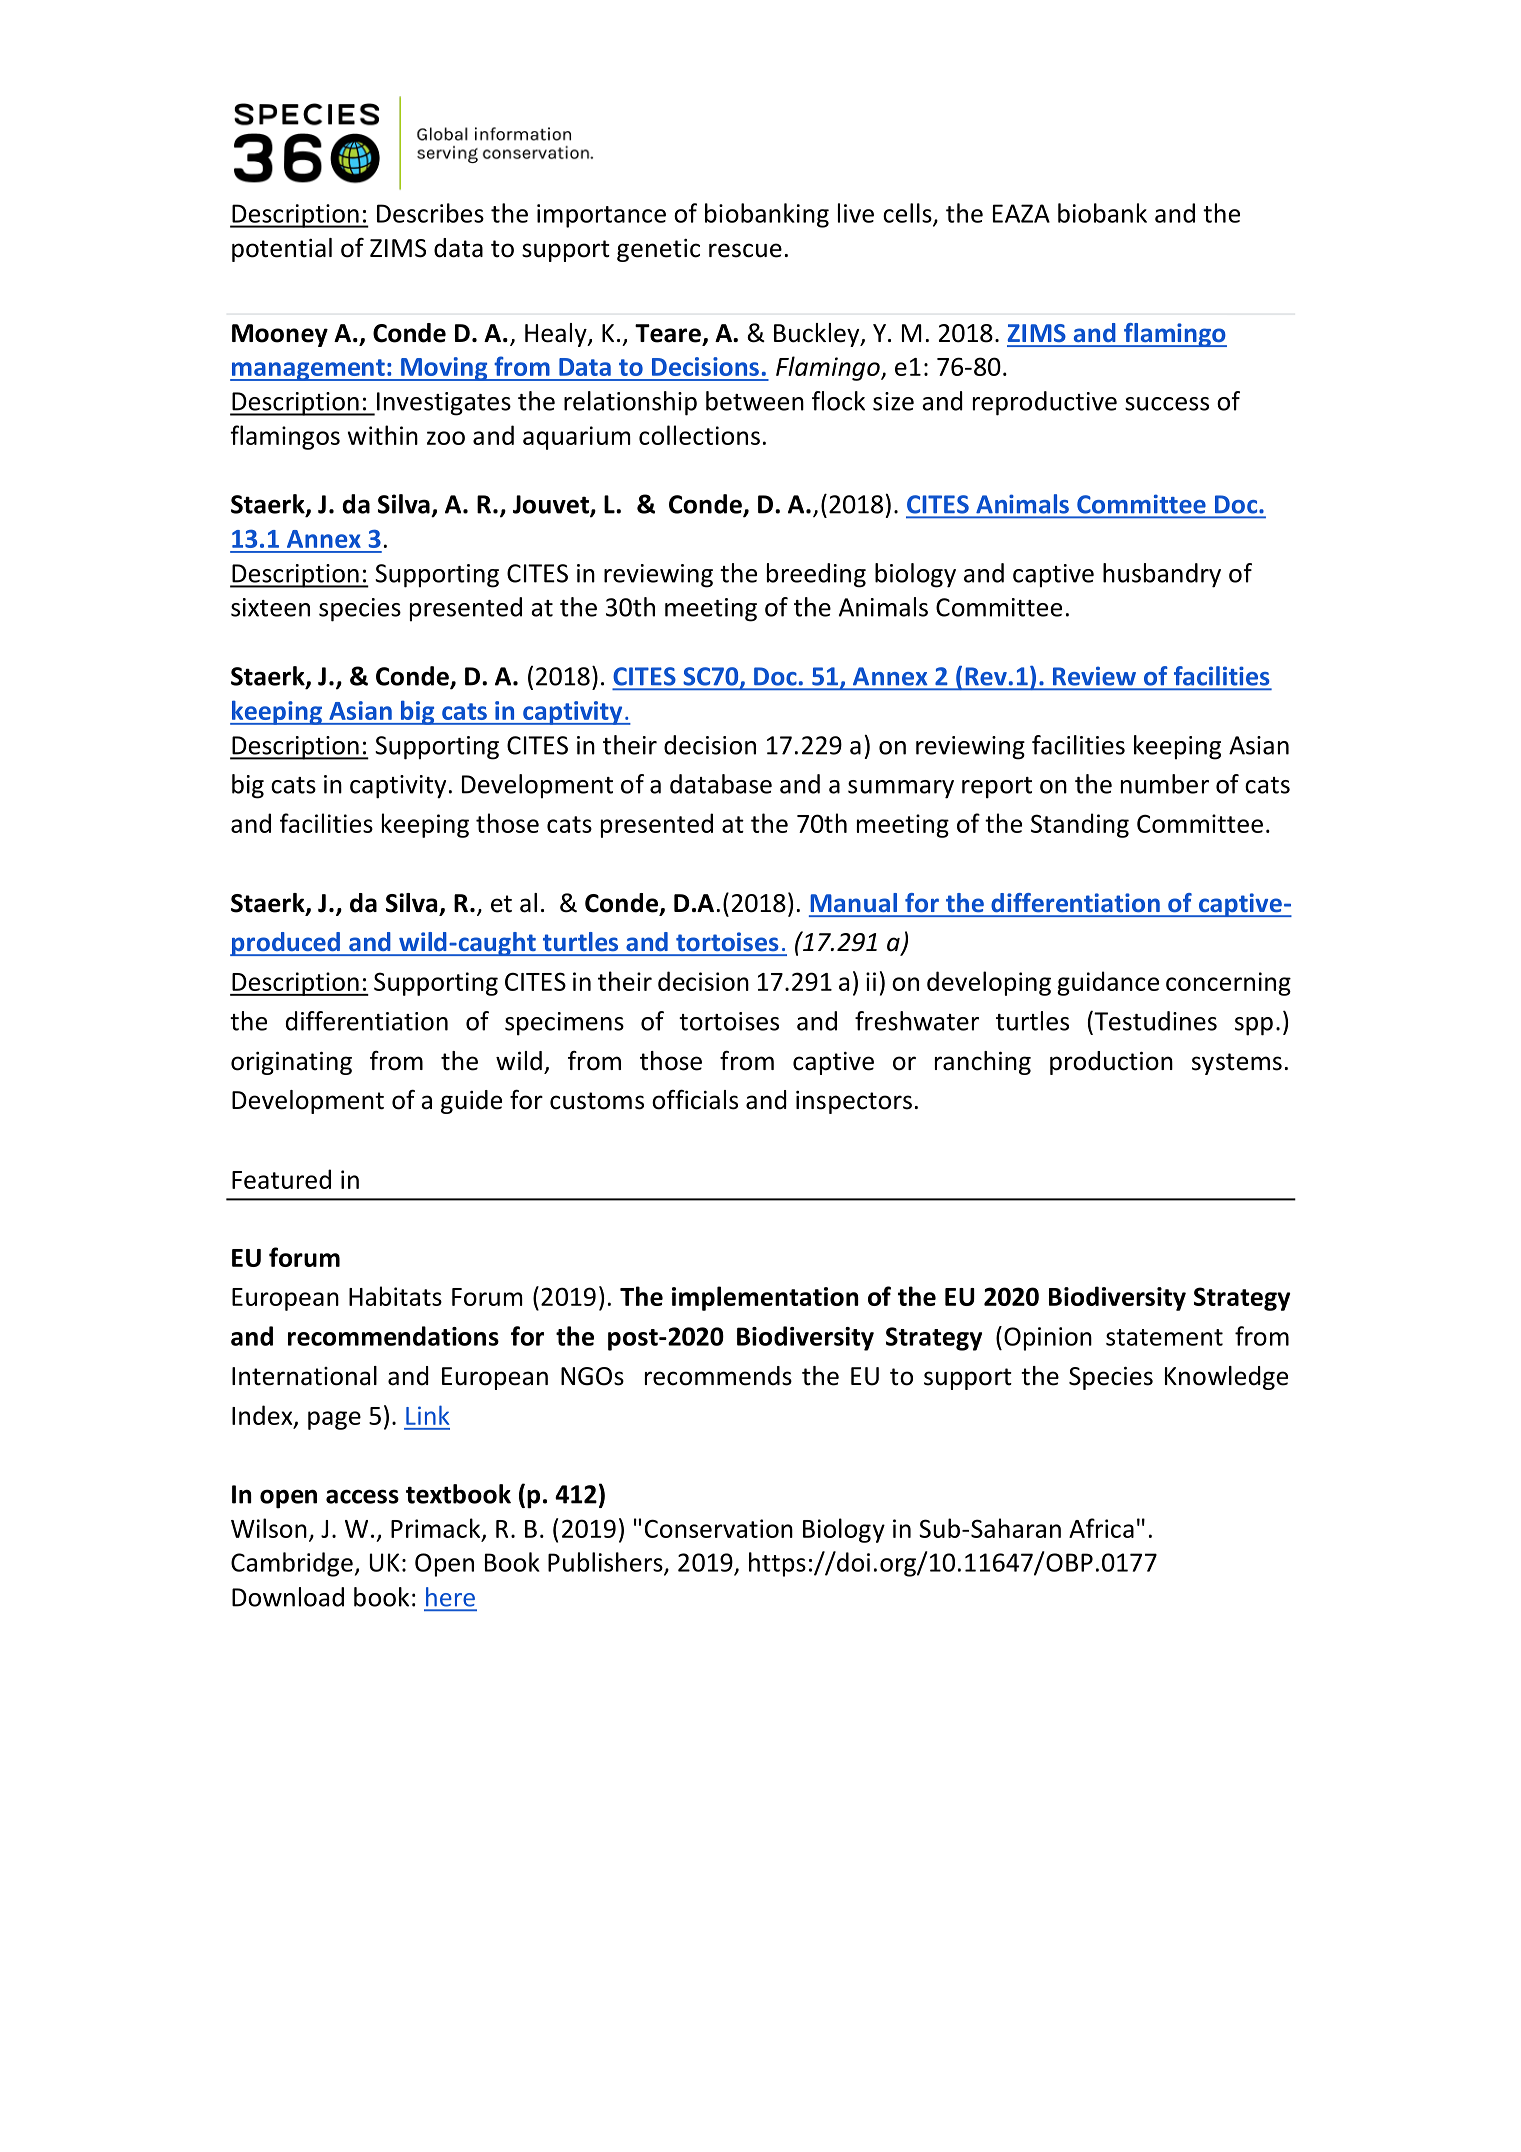 The height and width of the document is (2152, 1521). I want to click on rescue, so click(745, 250).
